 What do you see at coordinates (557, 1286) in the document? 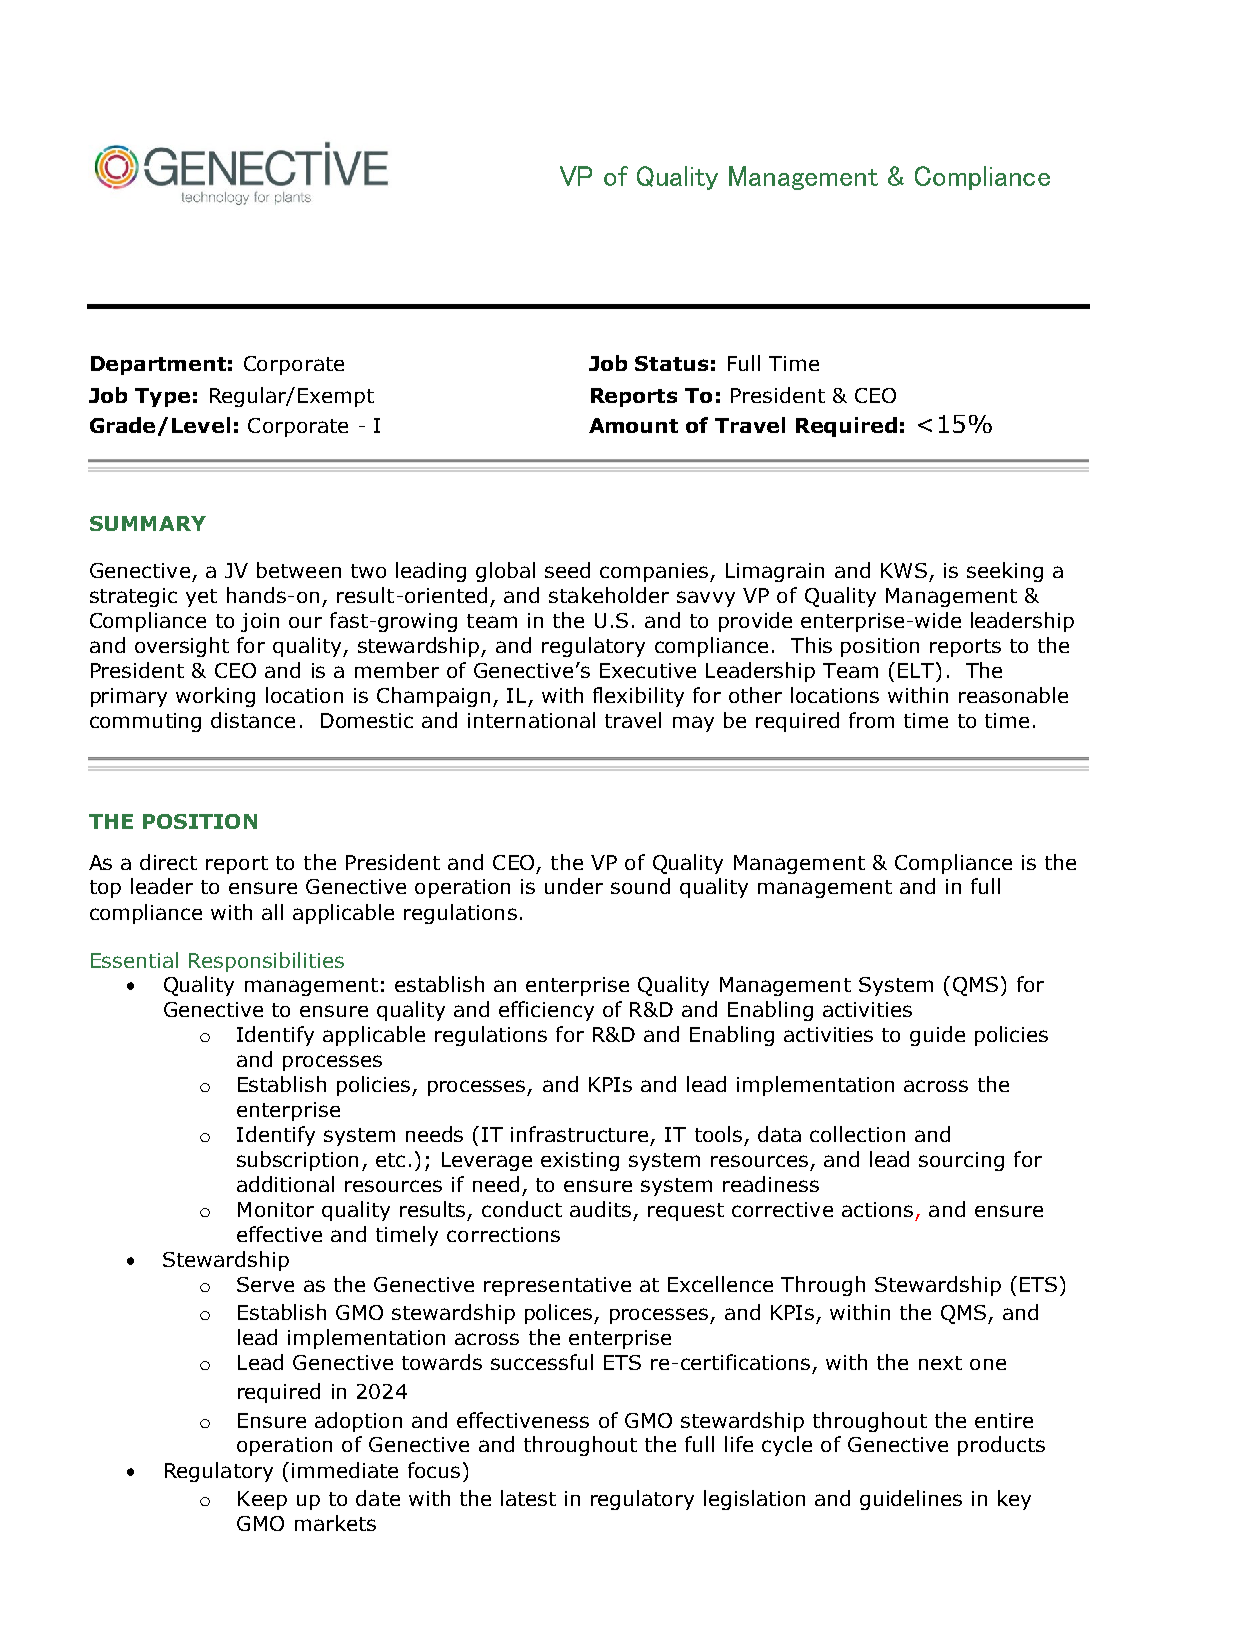
I see `representative` at bounding box center [557, 1286].
